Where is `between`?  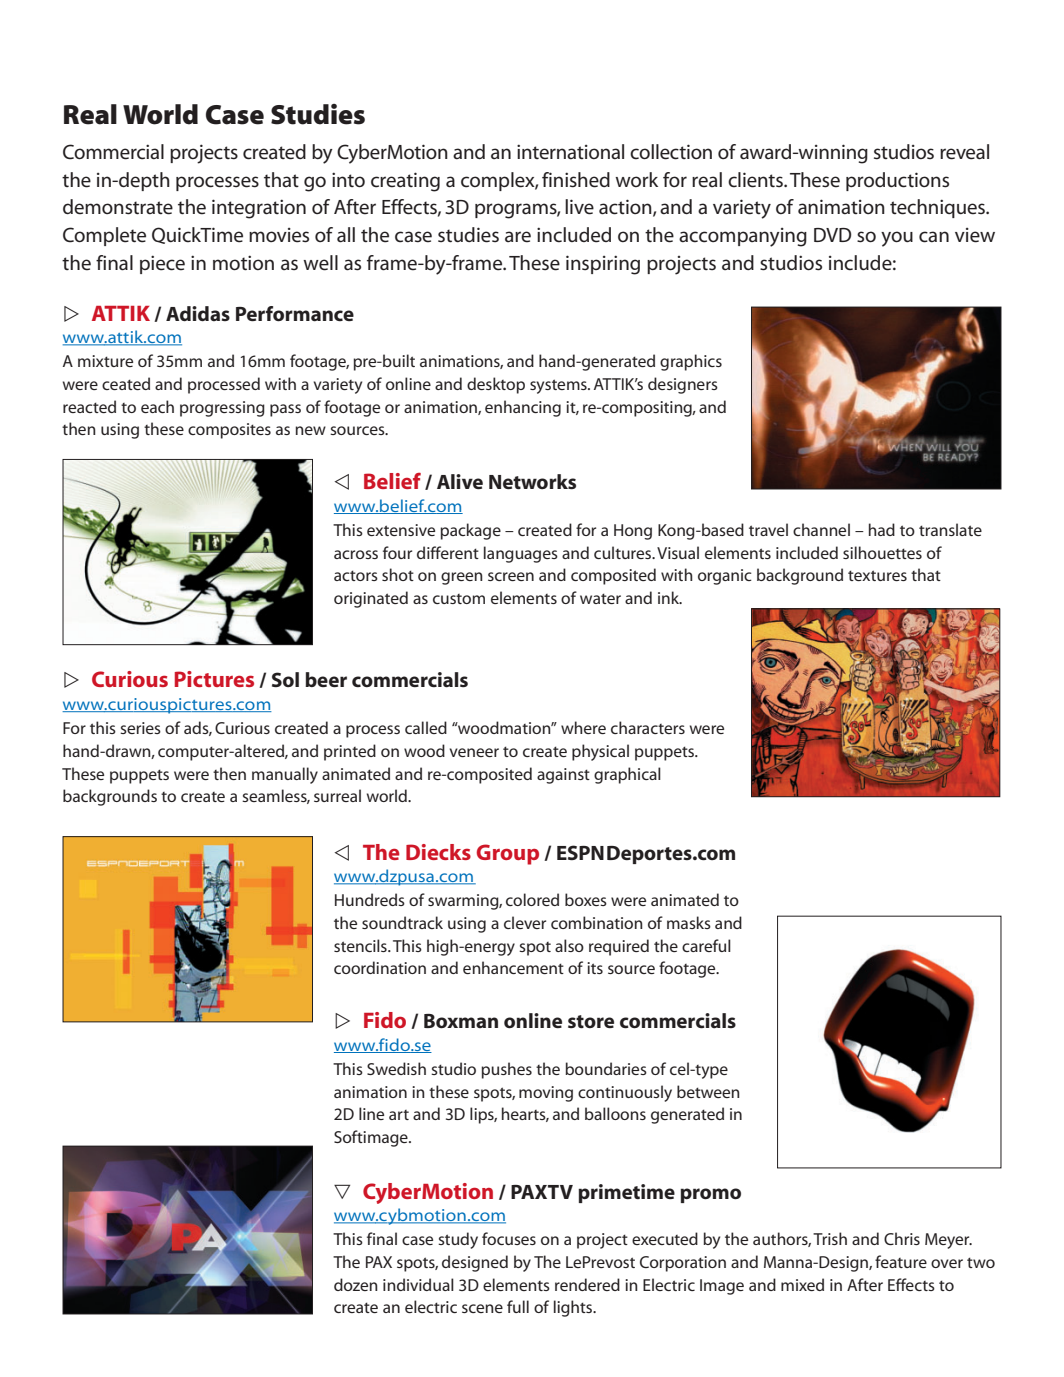 between is located at coordinates (708, 1091).
